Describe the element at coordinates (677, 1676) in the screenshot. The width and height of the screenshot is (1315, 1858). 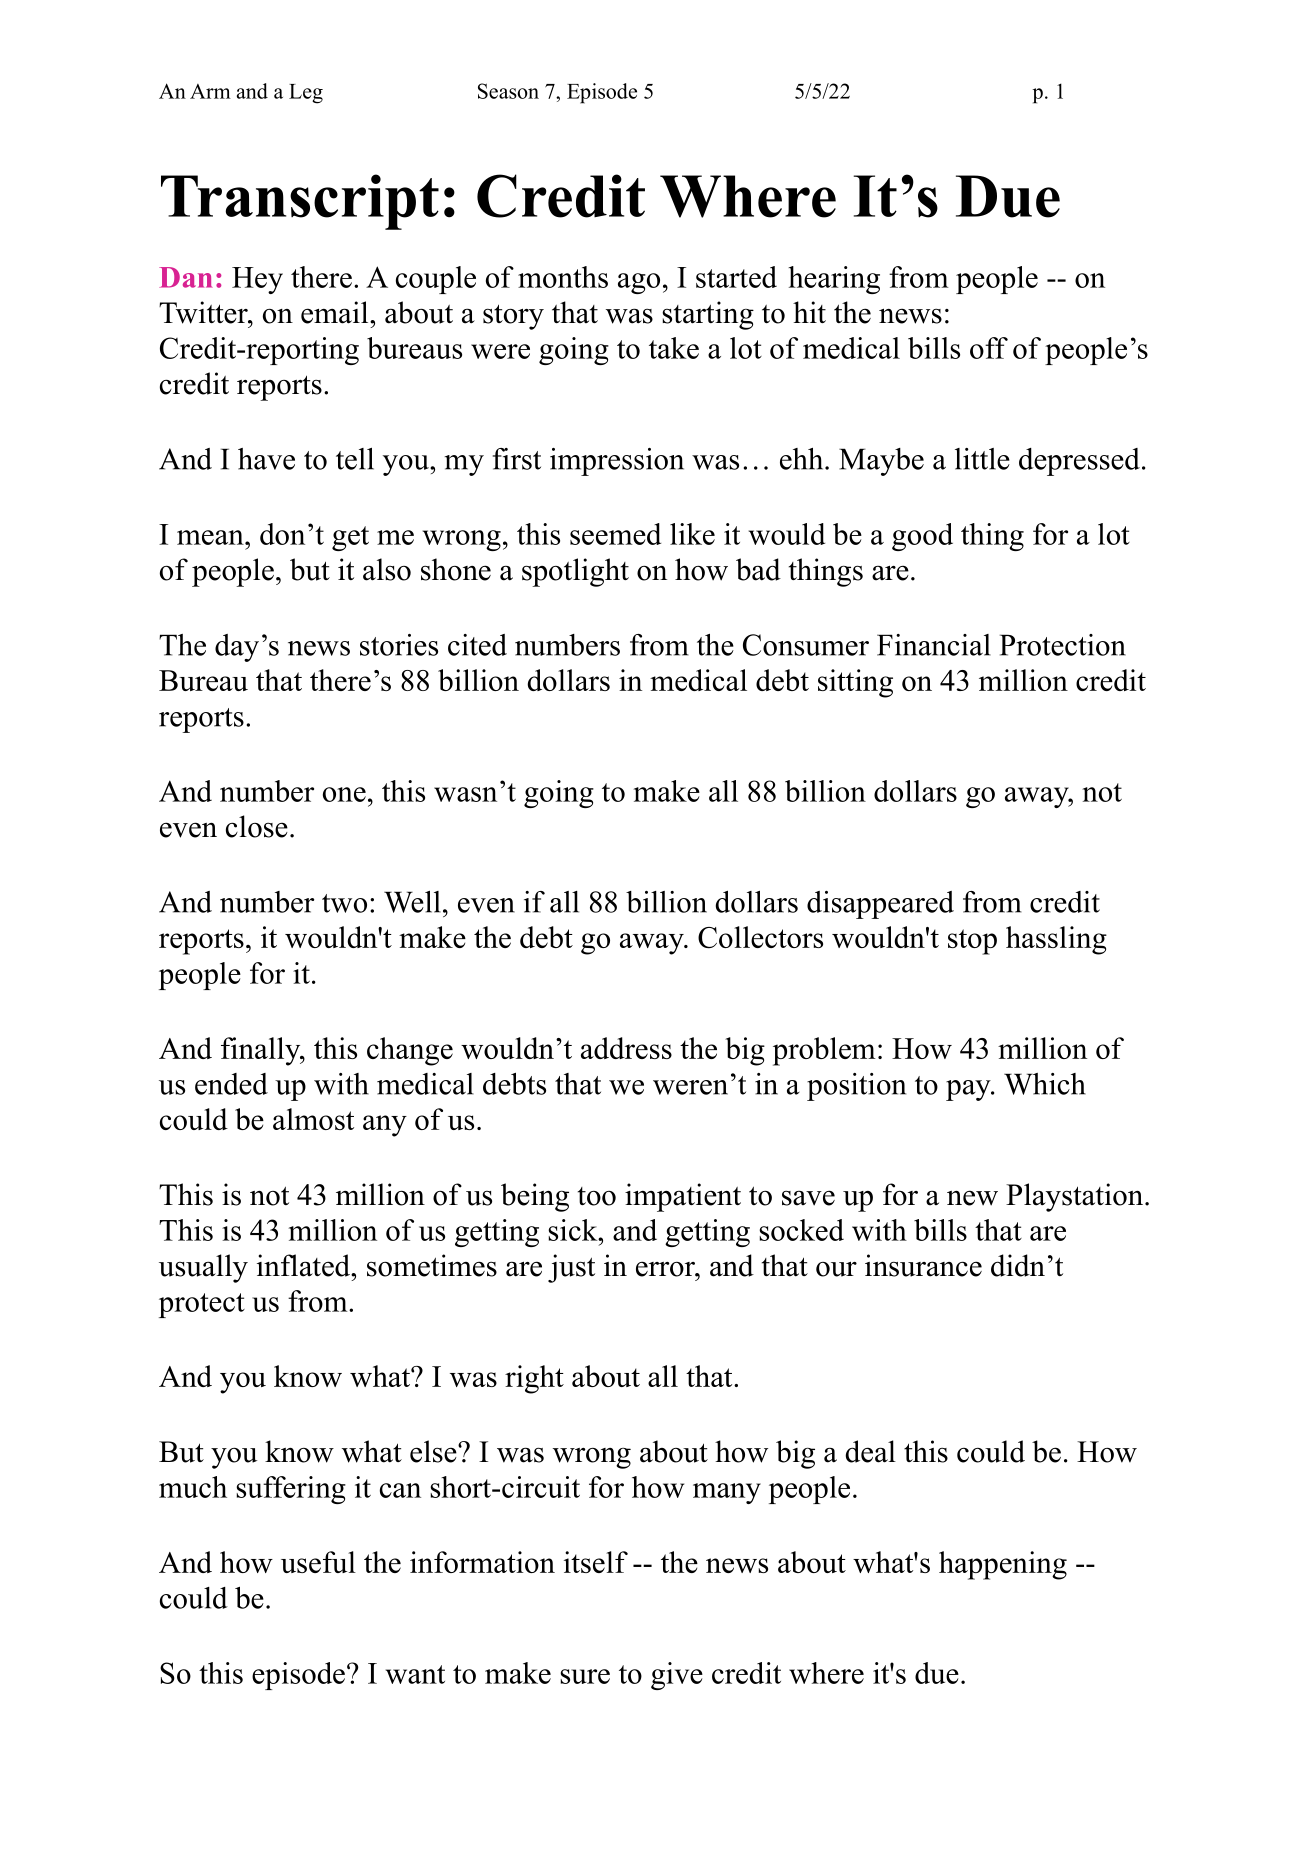
I see `give` at that location.
